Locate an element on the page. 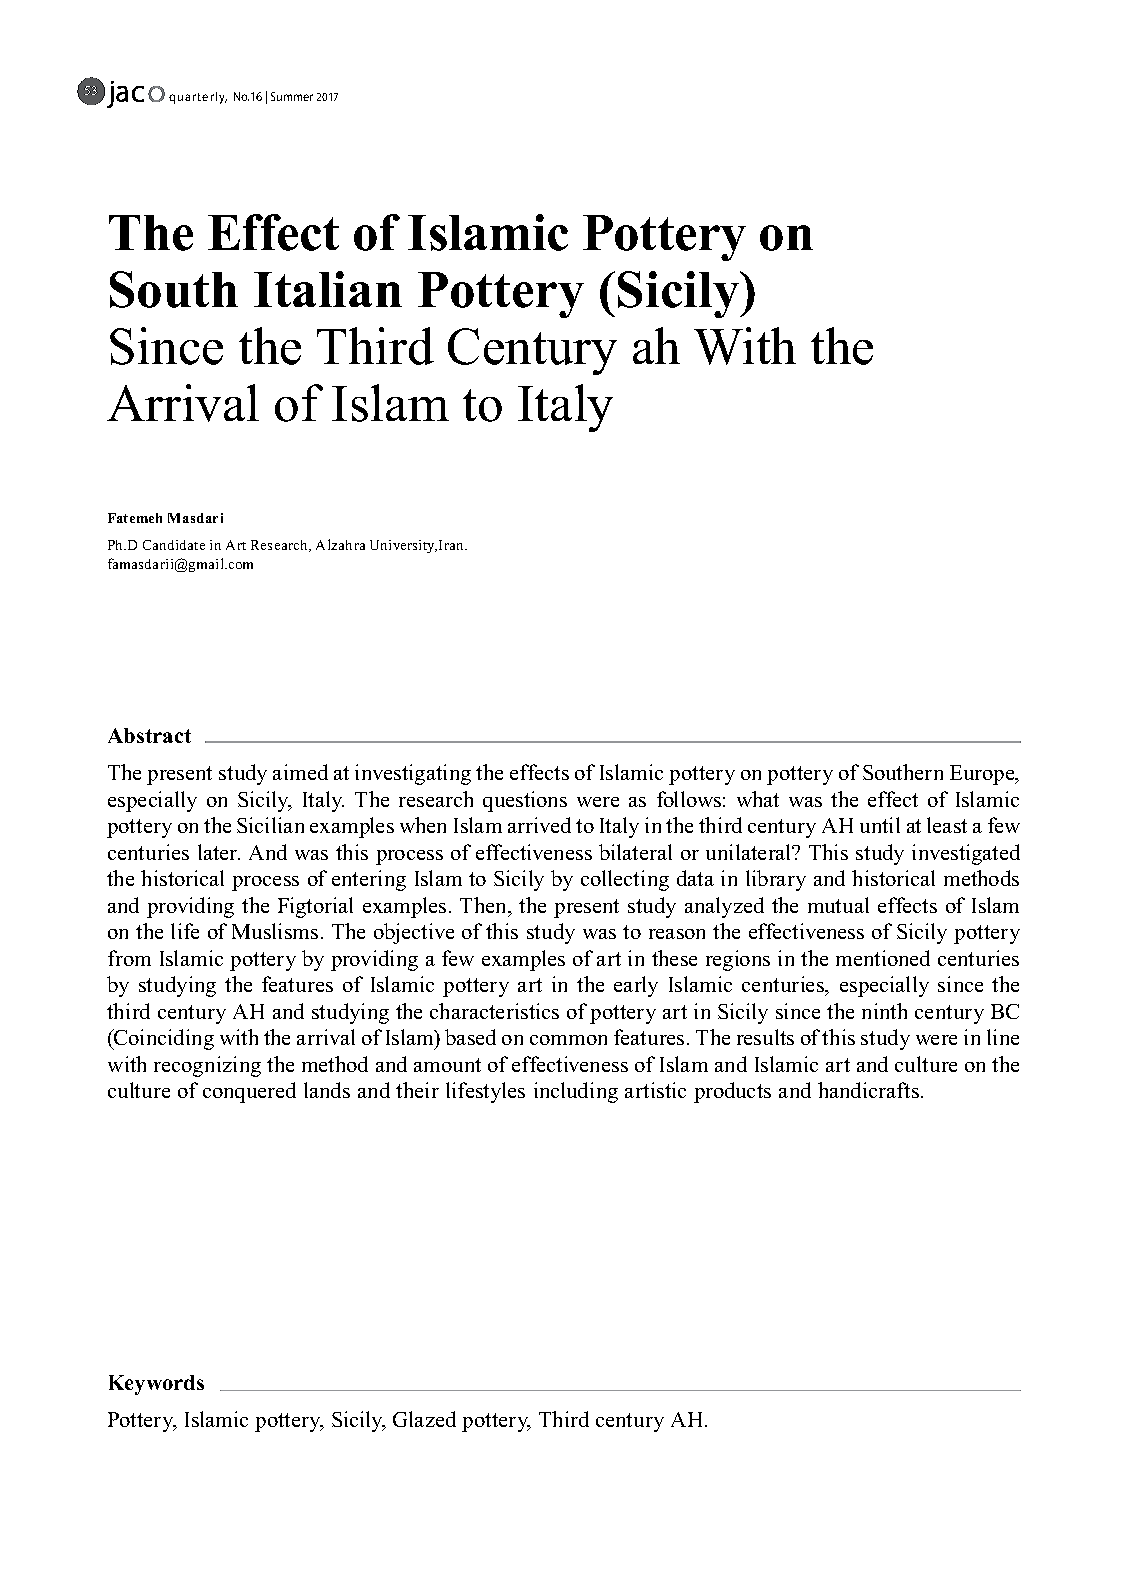 The image size is (1128, 1595). until is located at coordinates (880, 825).
